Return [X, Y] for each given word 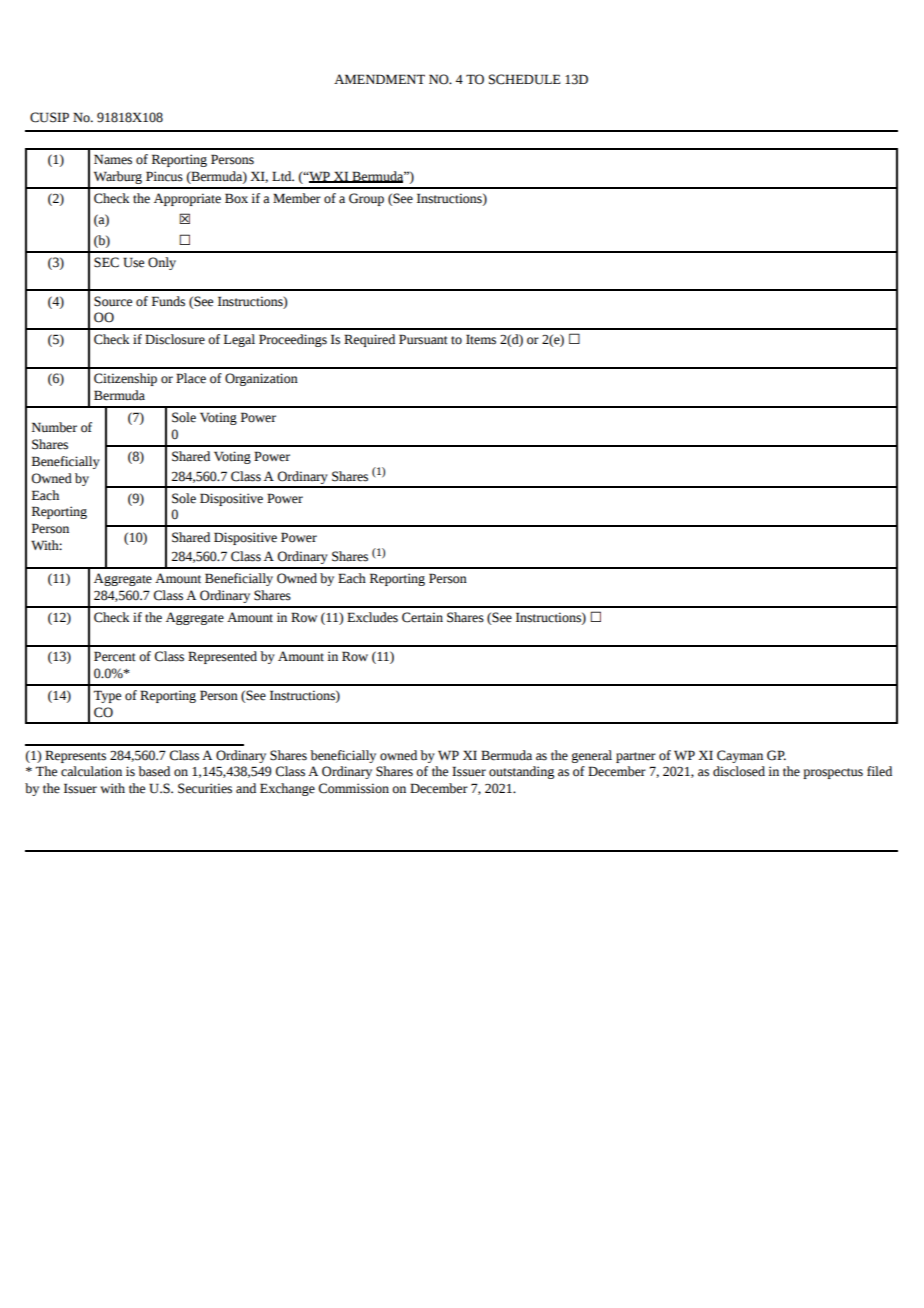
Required [369, 340]
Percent [115, 656]
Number [54, 427]
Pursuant [423, 339]
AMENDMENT [379, 79]
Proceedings [293, 340]
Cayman [740, 756]
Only [162, 263]
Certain [422, 617]
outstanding [521, 772]
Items [481, 339]
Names [113, 159]
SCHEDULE [525, 79]
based [154, 771]
